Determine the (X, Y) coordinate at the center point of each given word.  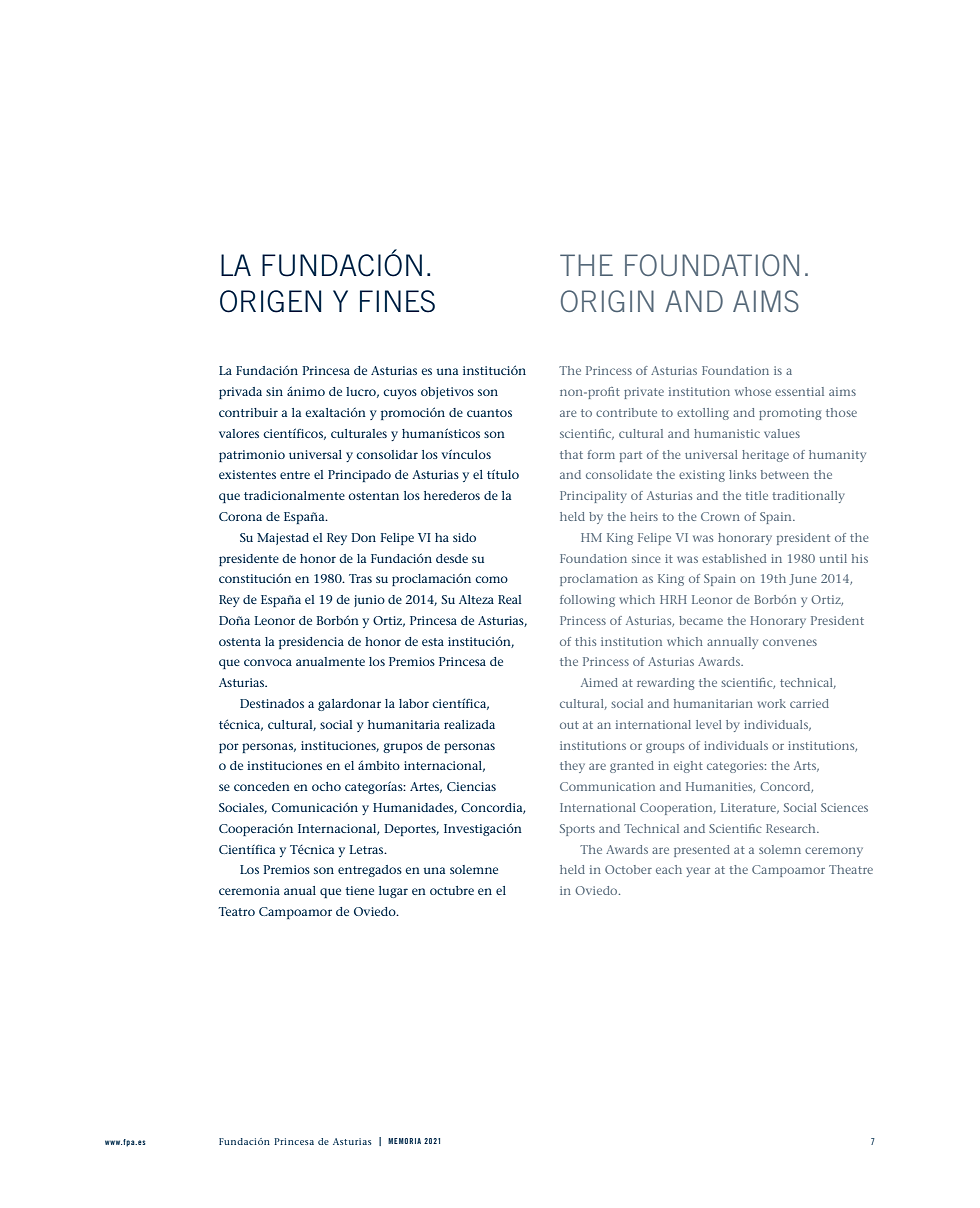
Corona (240, 516)
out (569, 725)
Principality (593, 497)
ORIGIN (607, 301)
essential (799, 391)
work (772, 703)
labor (414, 703)
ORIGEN (271, 301)
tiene (360, 890)
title (756, 495)
